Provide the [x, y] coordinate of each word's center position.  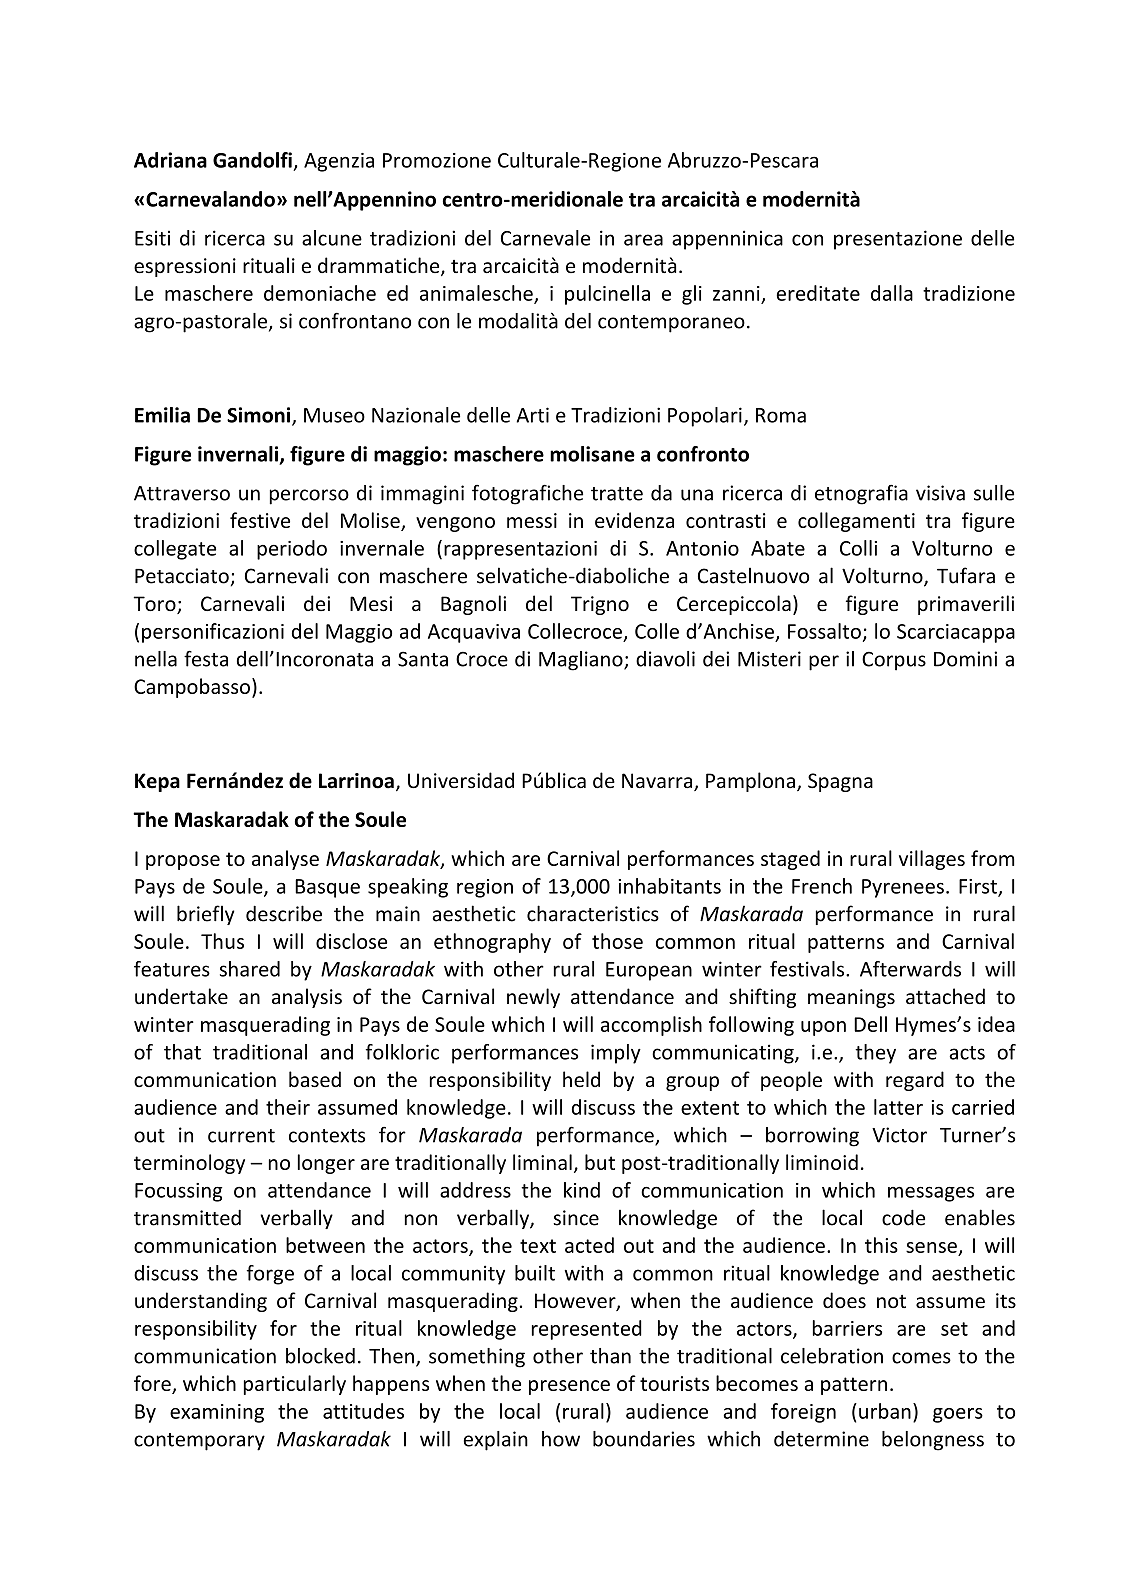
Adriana [170, 160]
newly [533, 998]
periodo [292, 550]
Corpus [894, 661]
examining [217, 1413]
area [643, 240]
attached [945, 996]
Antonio [702, 548]
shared [250, 969]
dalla [892, 293]
